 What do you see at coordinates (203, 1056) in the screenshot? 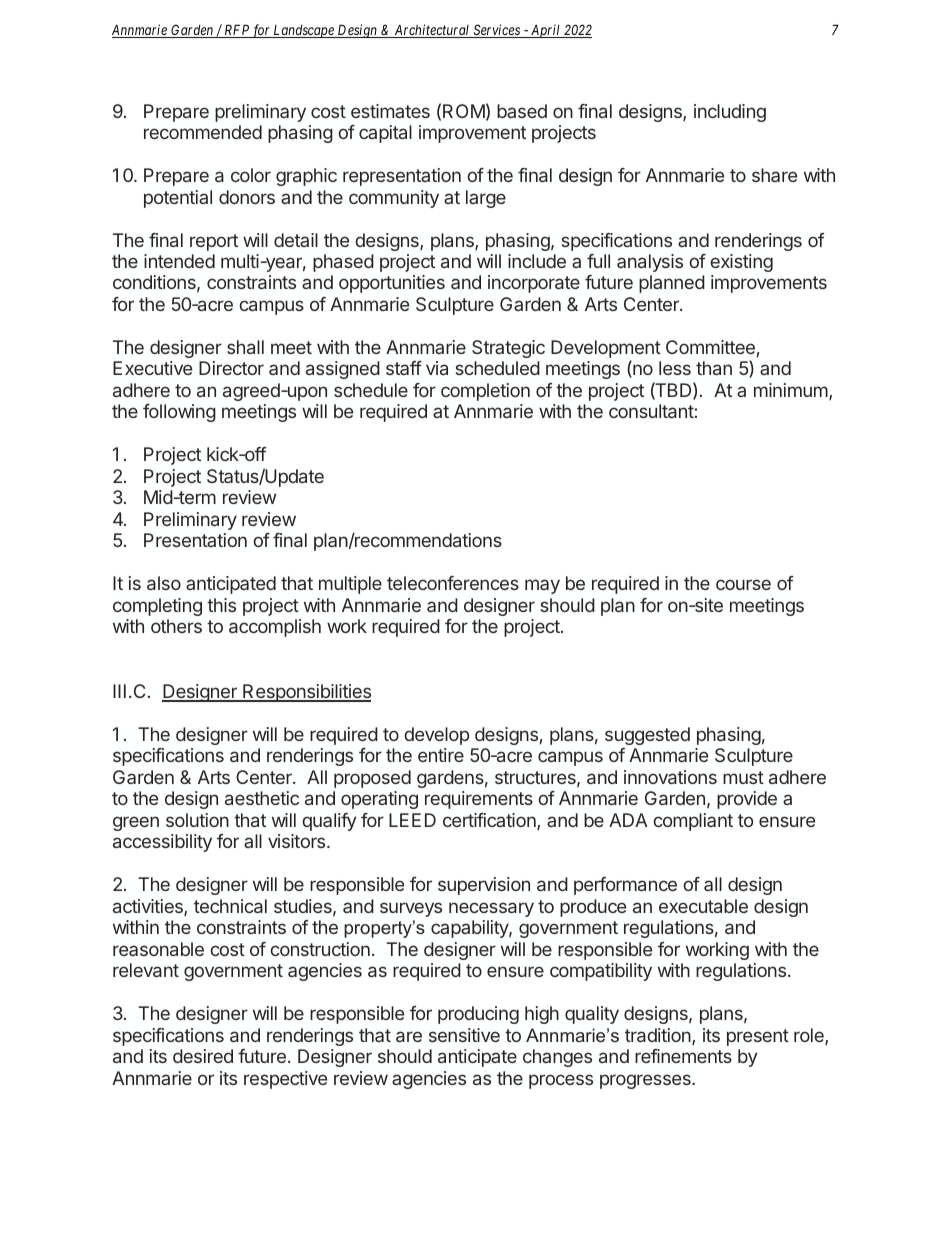
I see `desired` at bounding box center [203, 1056].
